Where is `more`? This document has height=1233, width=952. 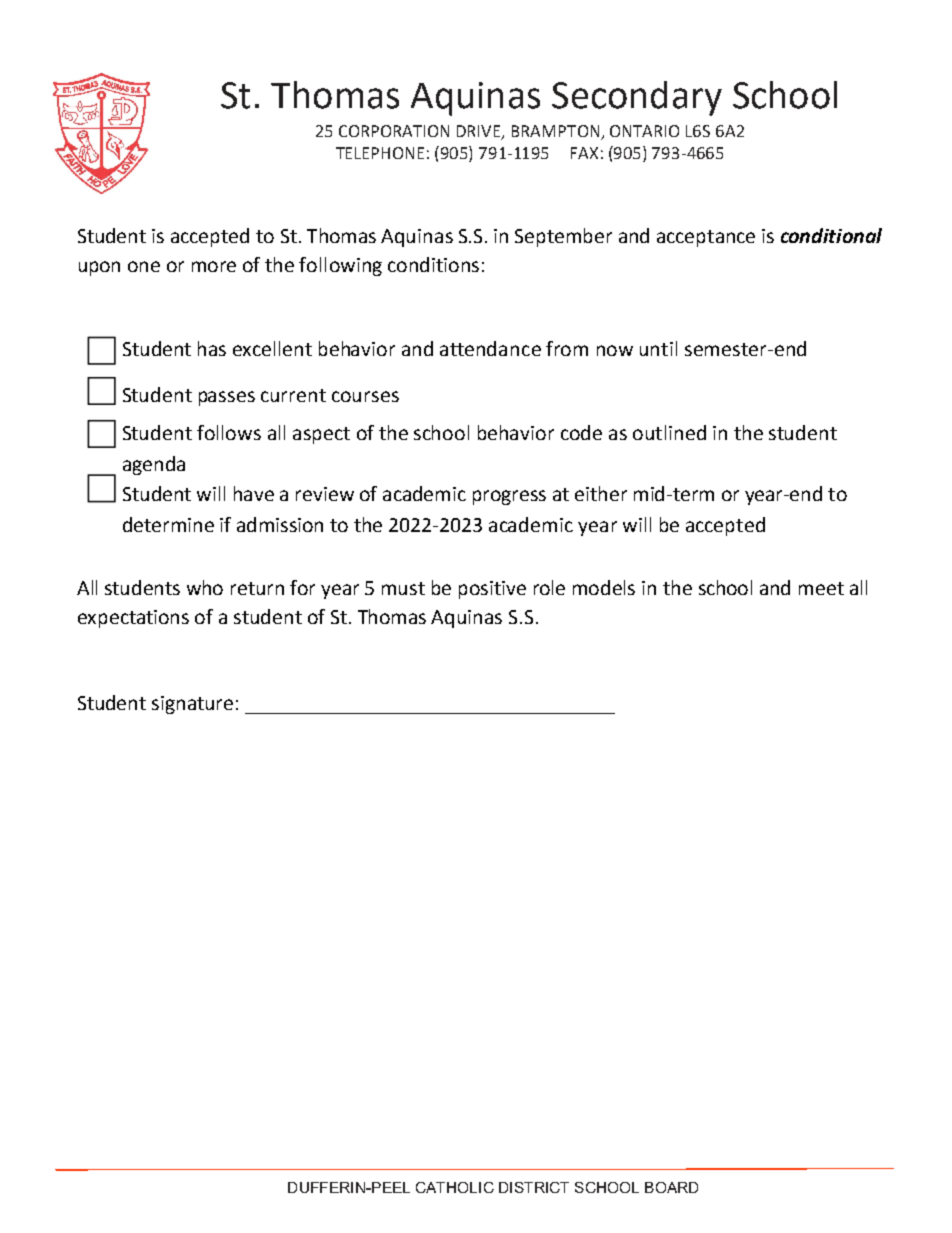 more is located at coordinates (214, 266).
